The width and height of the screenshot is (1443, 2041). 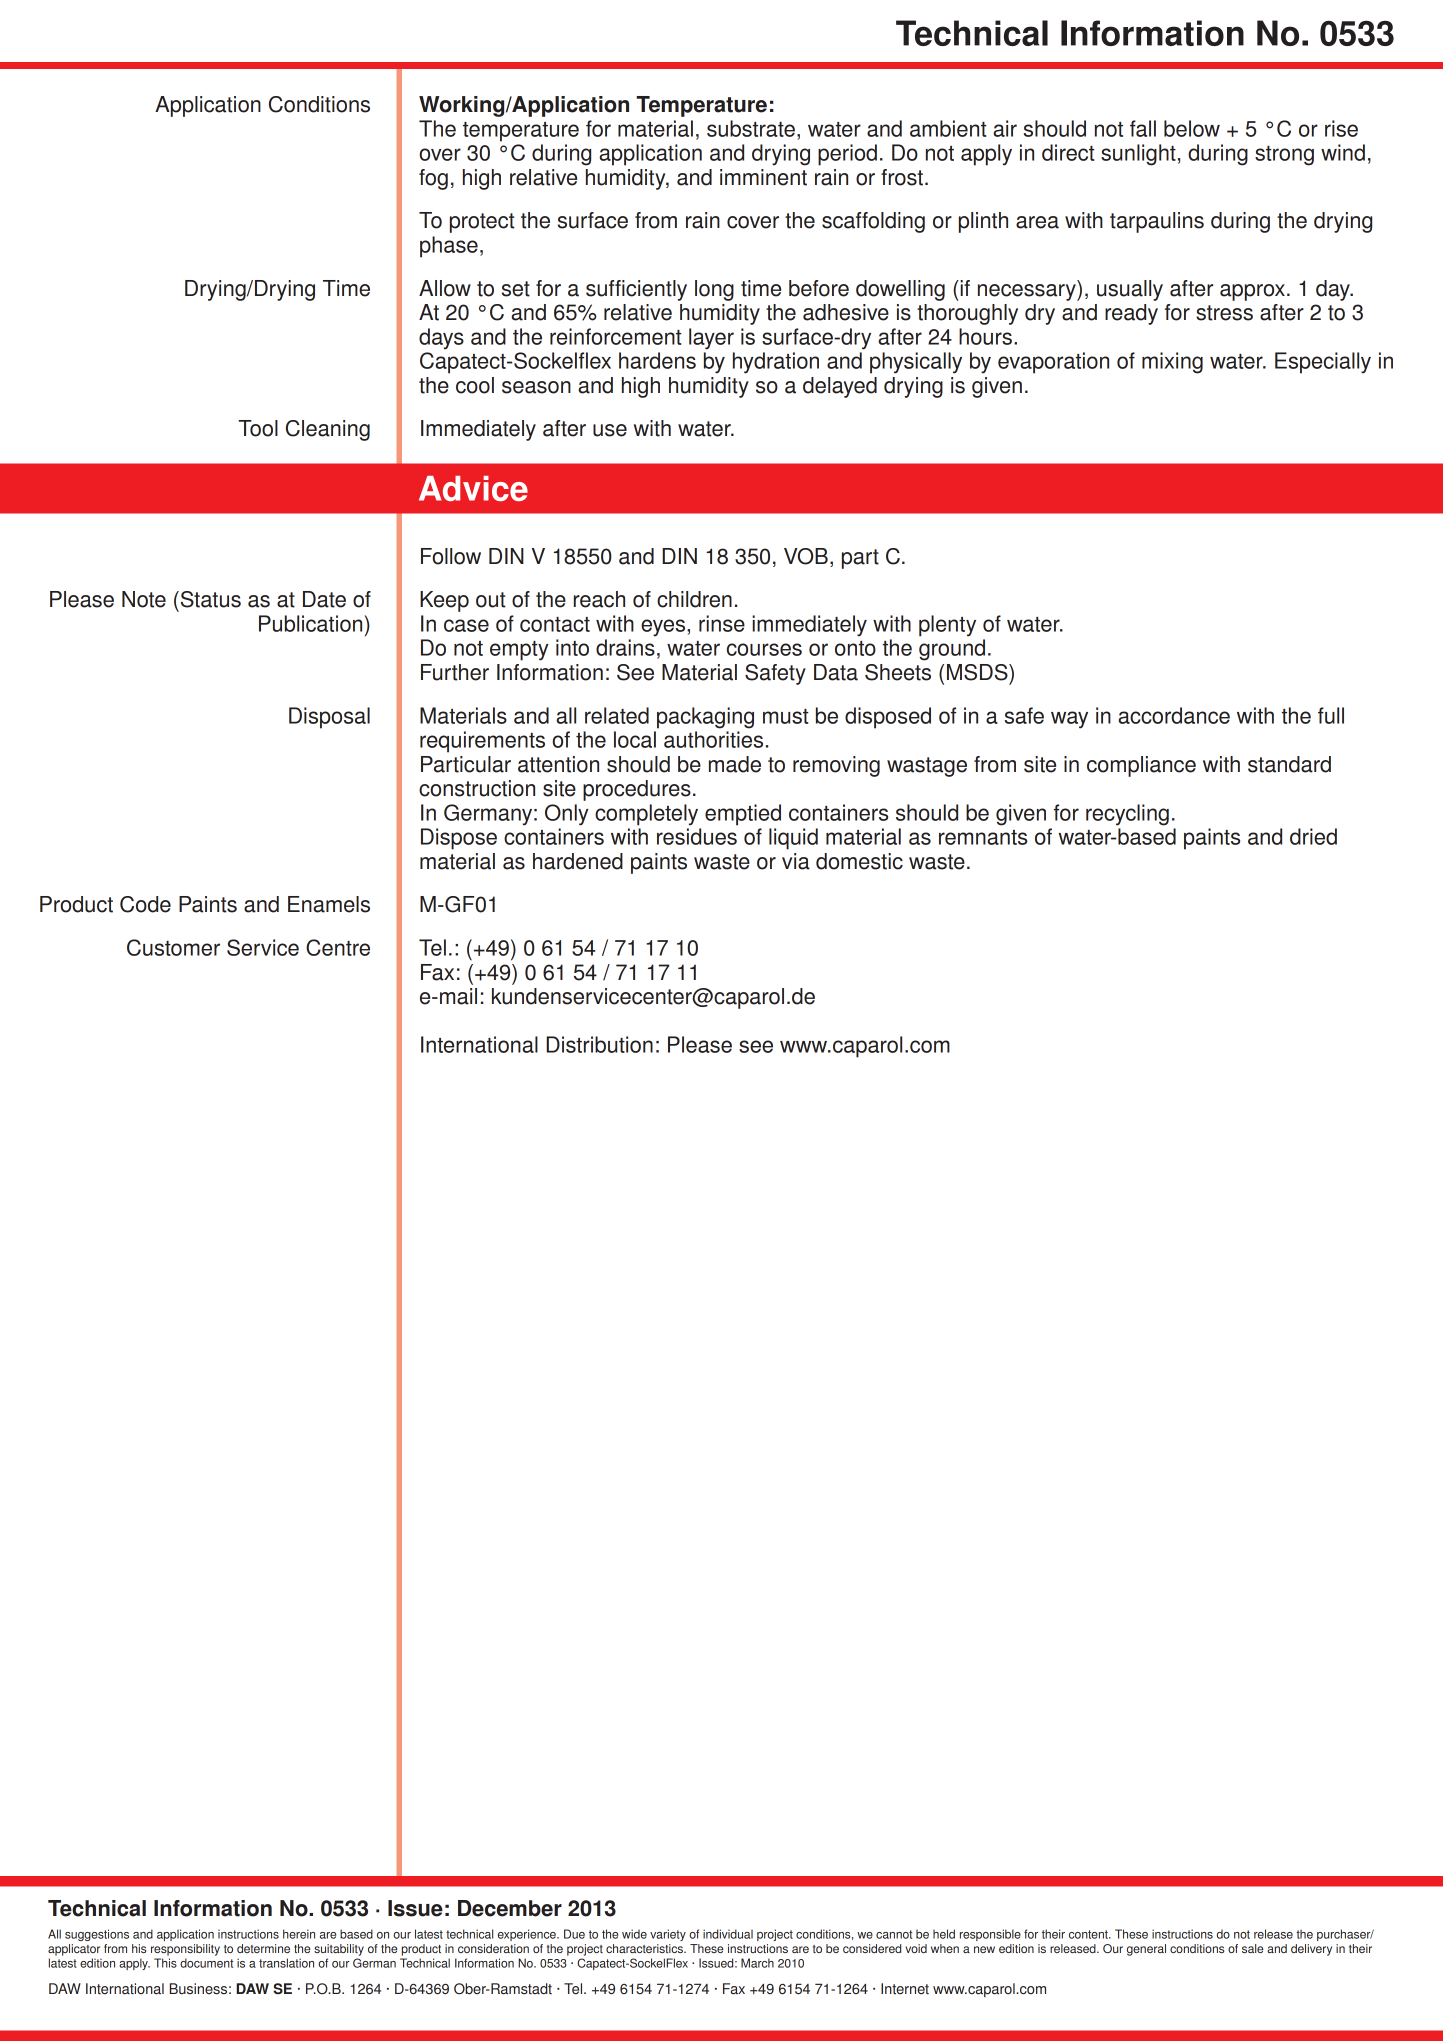 I want to click on fog, so click(x=433, y=179).
